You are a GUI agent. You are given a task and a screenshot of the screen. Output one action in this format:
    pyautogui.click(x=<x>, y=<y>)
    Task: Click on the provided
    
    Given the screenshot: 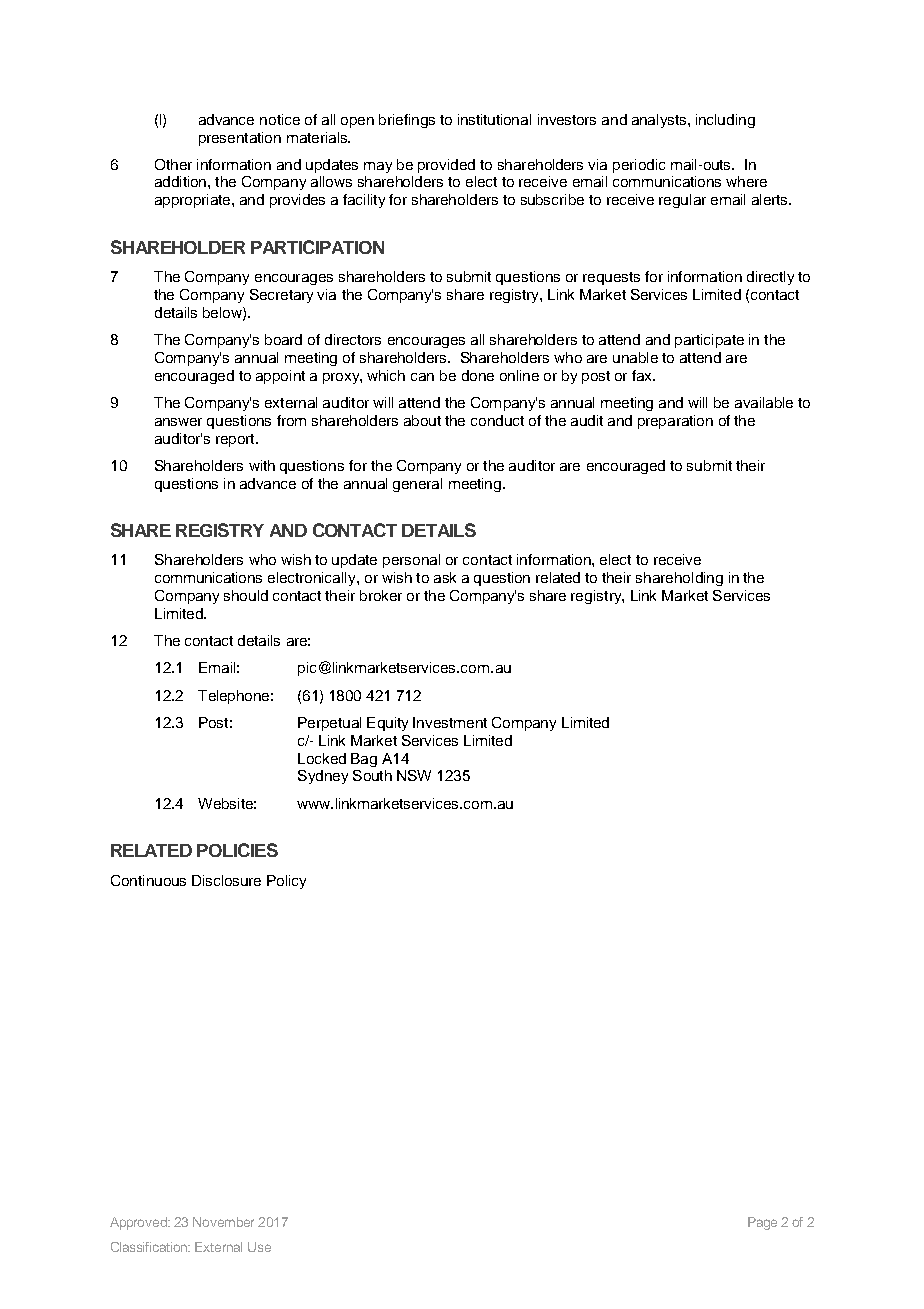 What is the action you would take?
    pyautogui.click(x=446, y=166)
